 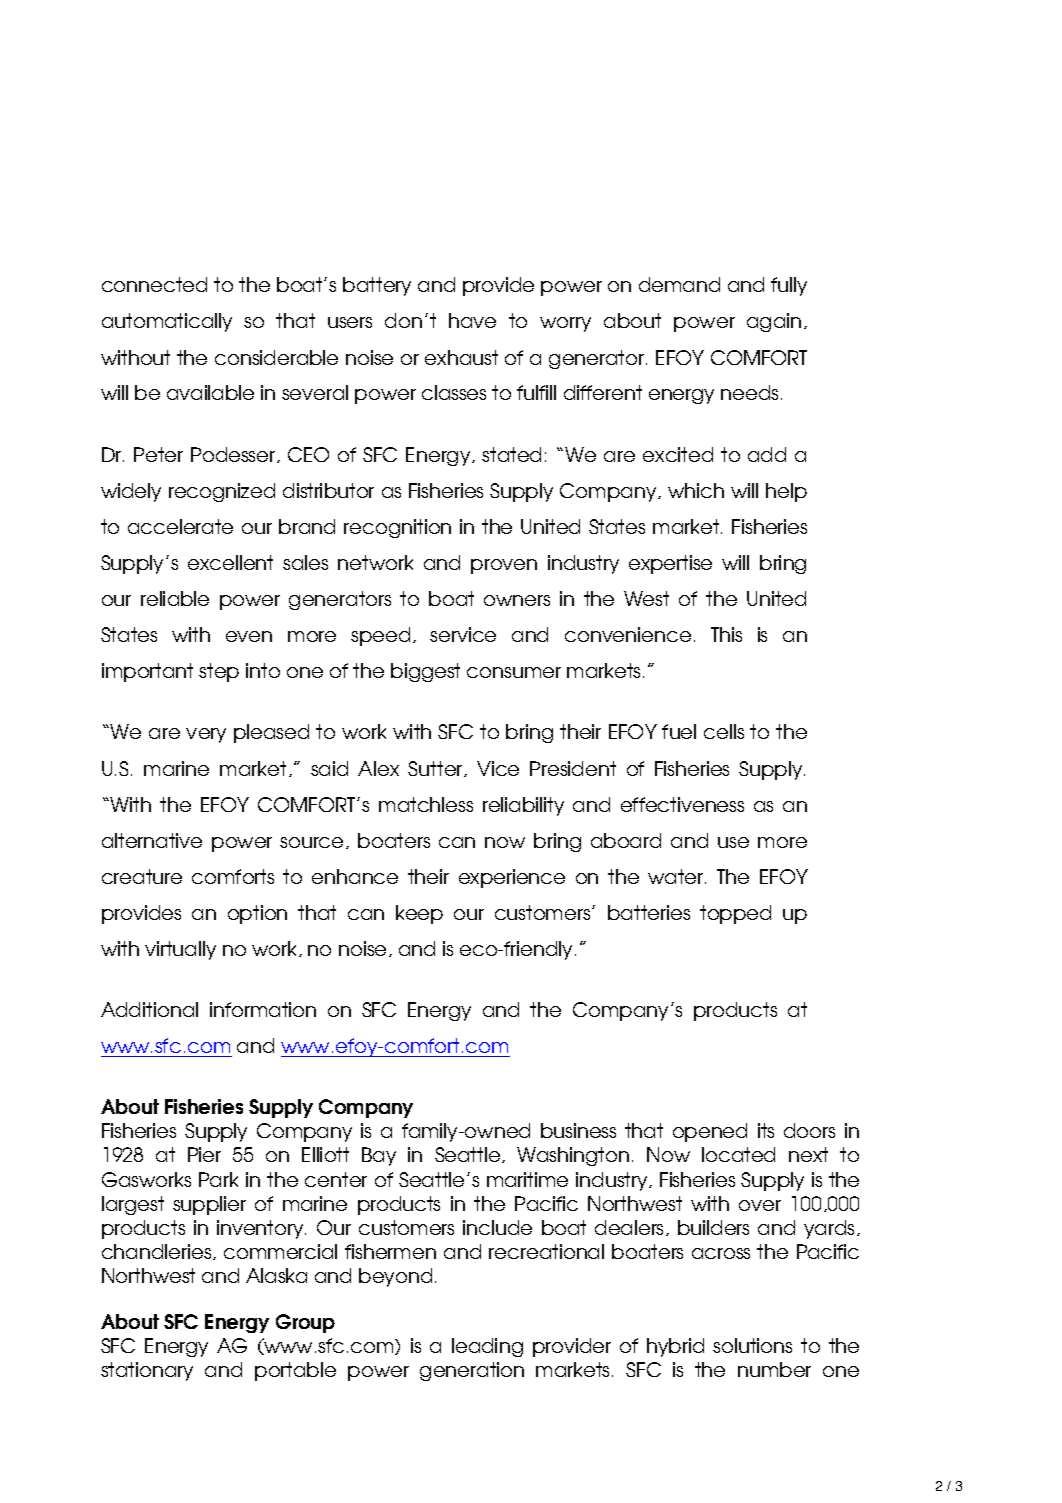 I want to click on stationary, so click(x=147, y=1371).
